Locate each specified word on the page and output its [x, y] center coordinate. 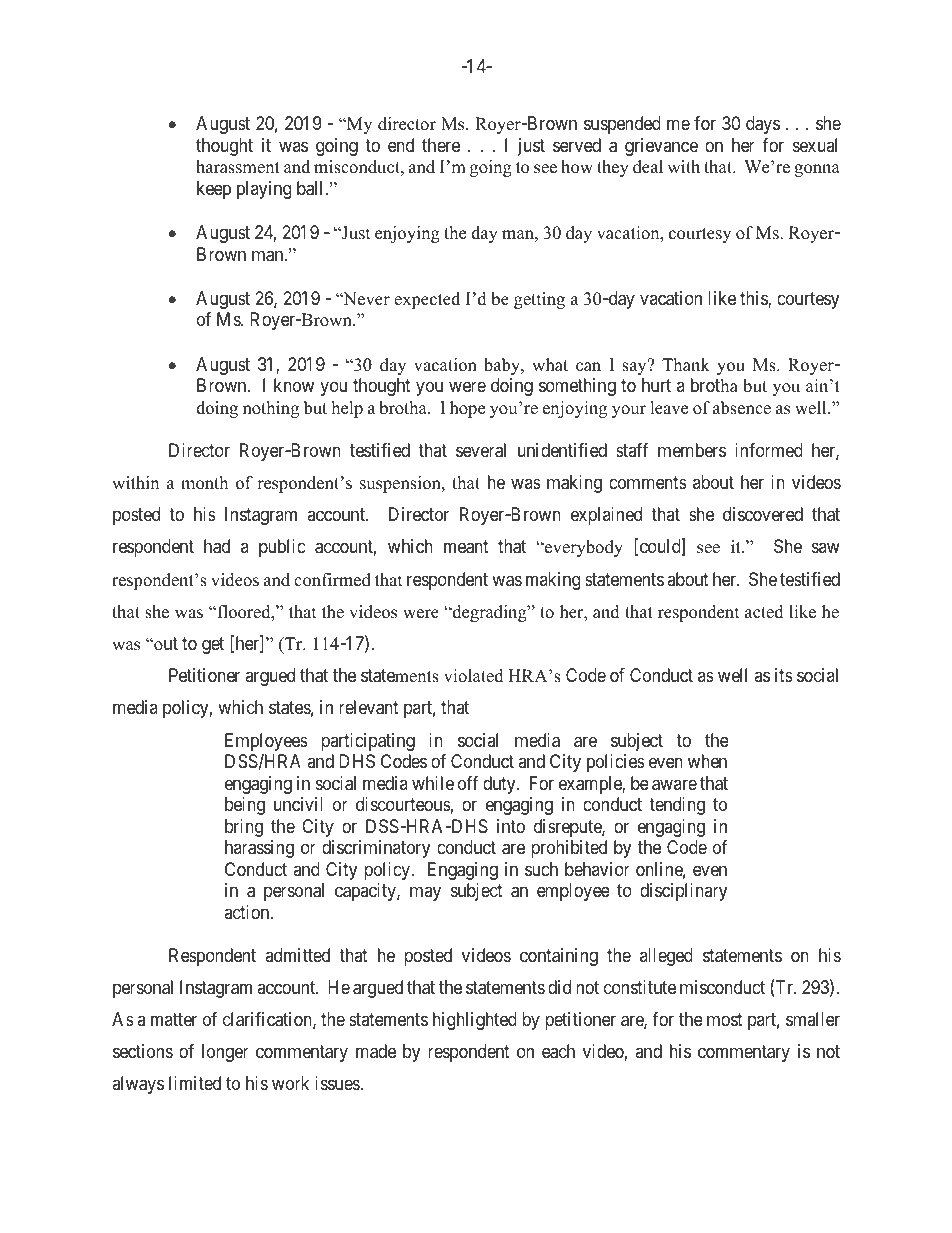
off [468, 783]
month [204, 483]
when [707, 761]
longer [225, 1053]
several [481, 450]
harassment [238, 167]
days [763, 125]
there [441, 145]
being [245, 806]
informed [769, 450]
